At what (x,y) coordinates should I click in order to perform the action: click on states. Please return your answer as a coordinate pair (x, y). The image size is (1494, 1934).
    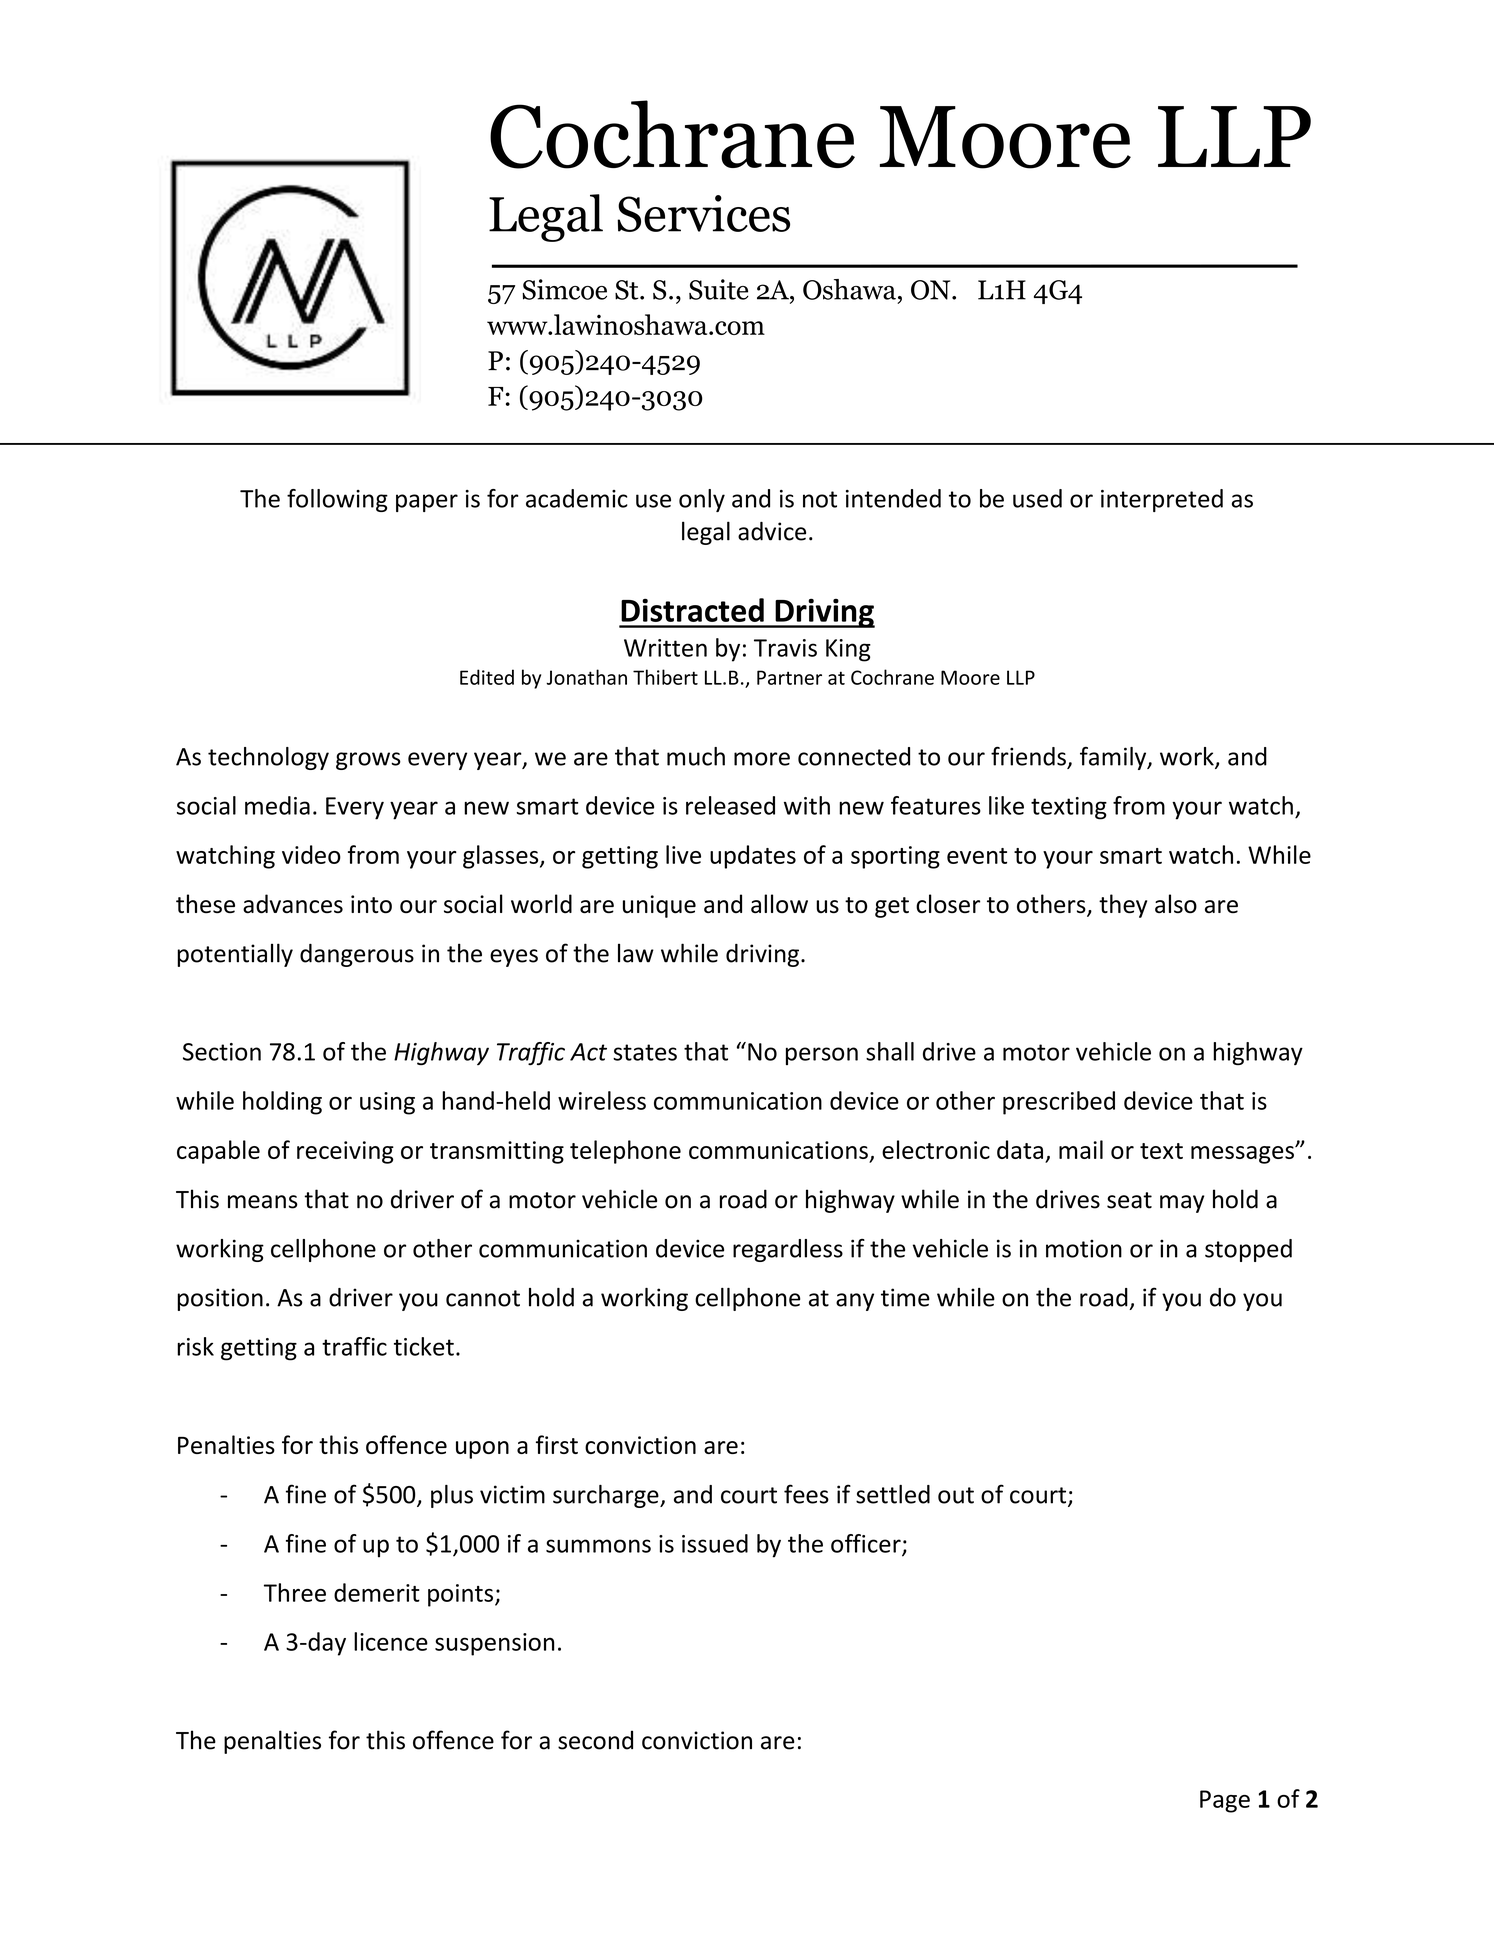
    Looking at the image, I should click on (645, 1052).
